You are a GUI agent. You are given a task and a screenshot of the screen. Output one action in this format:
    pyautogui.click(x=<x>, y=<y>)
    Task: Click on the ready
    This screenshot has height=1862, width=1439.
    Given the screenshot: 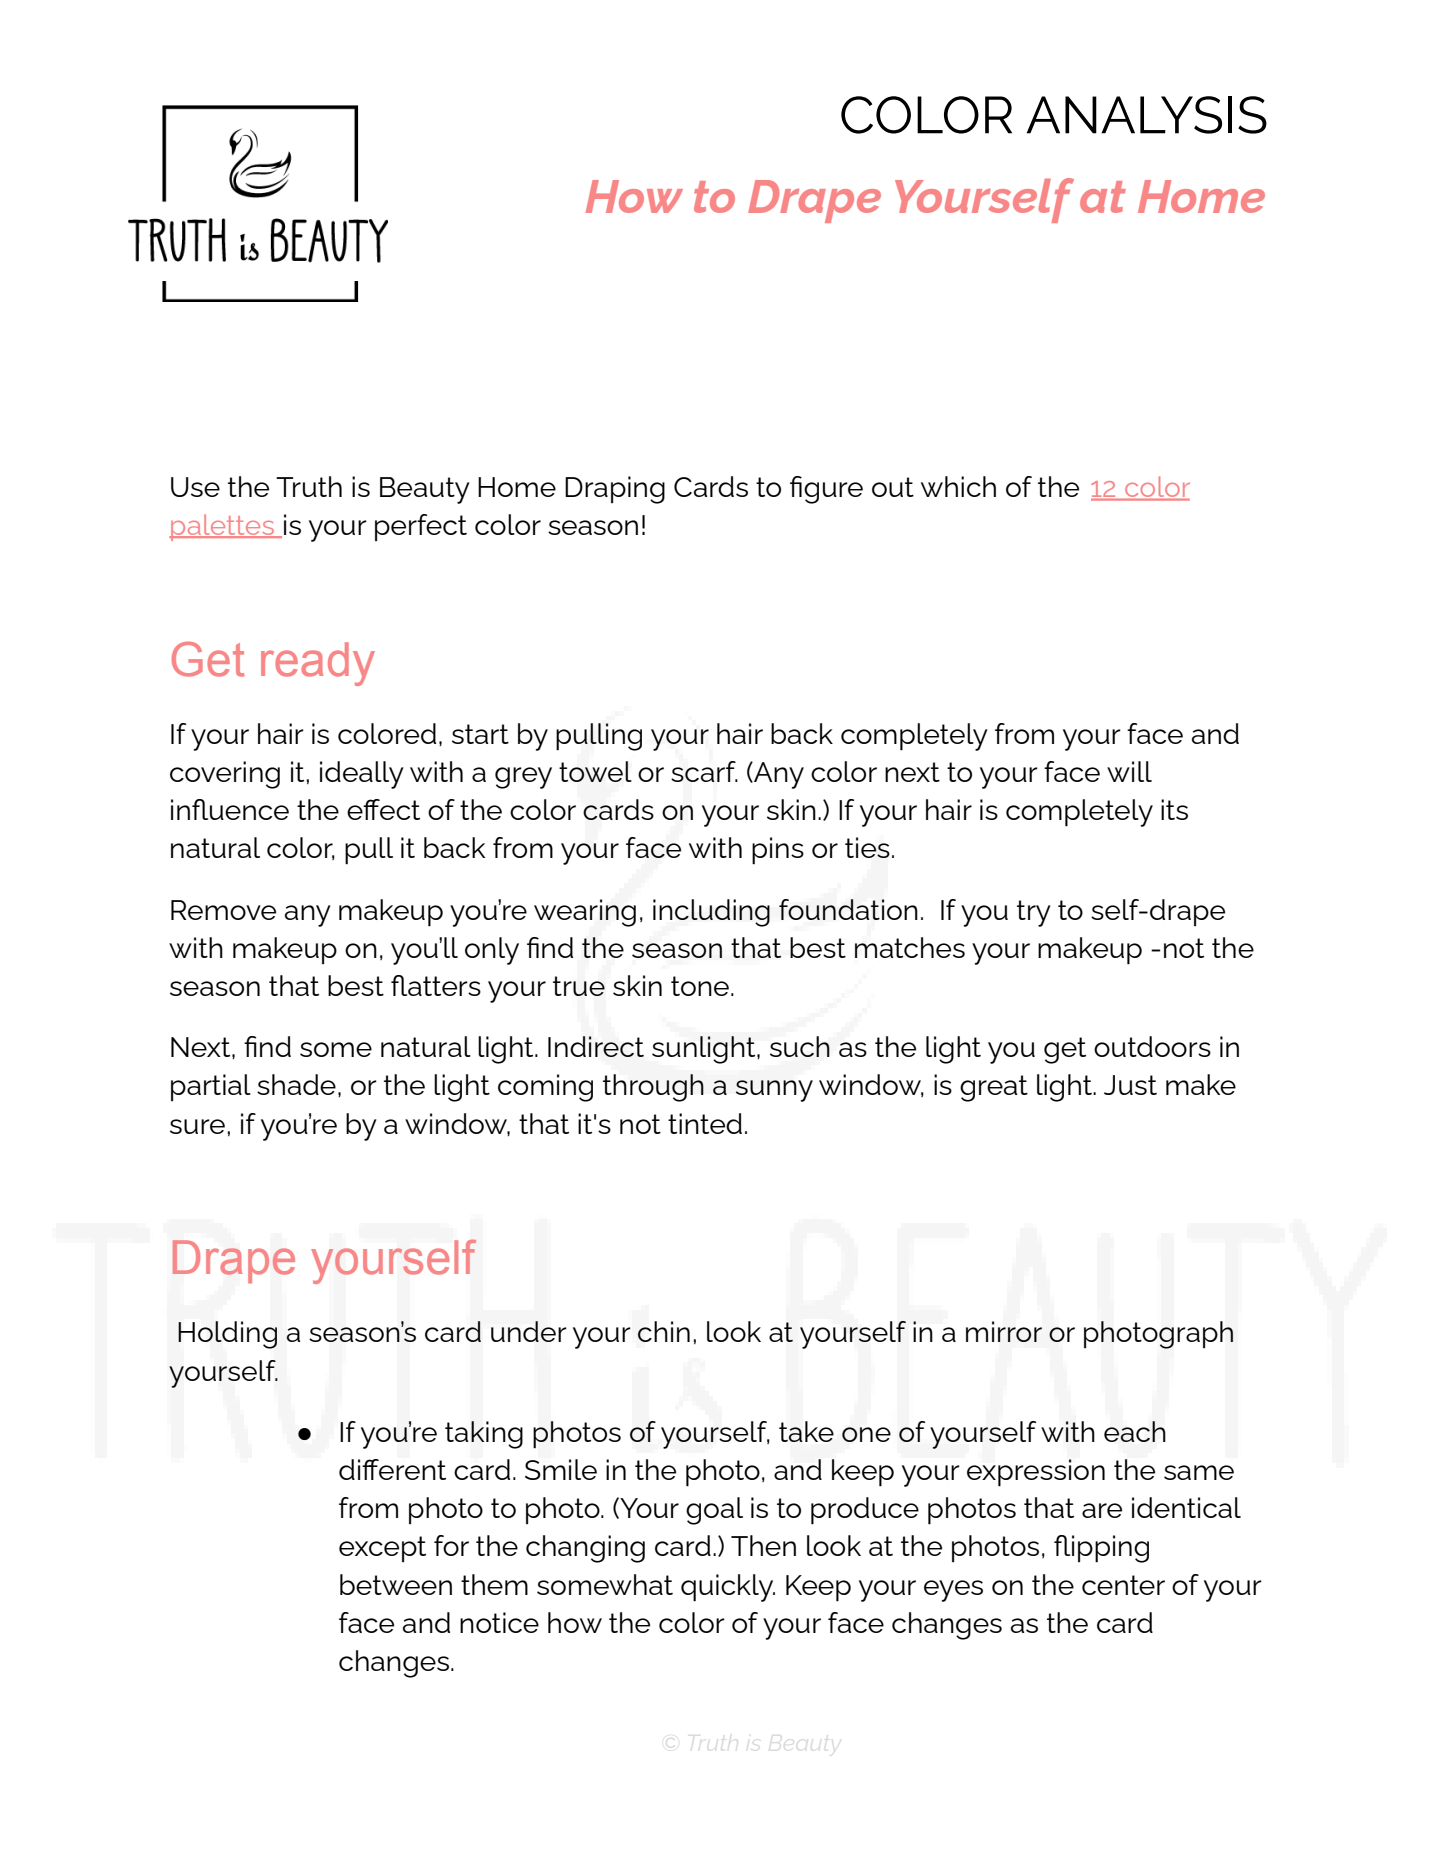 What is the action you would take?
    pyautogui.click(x=318, y=664)
